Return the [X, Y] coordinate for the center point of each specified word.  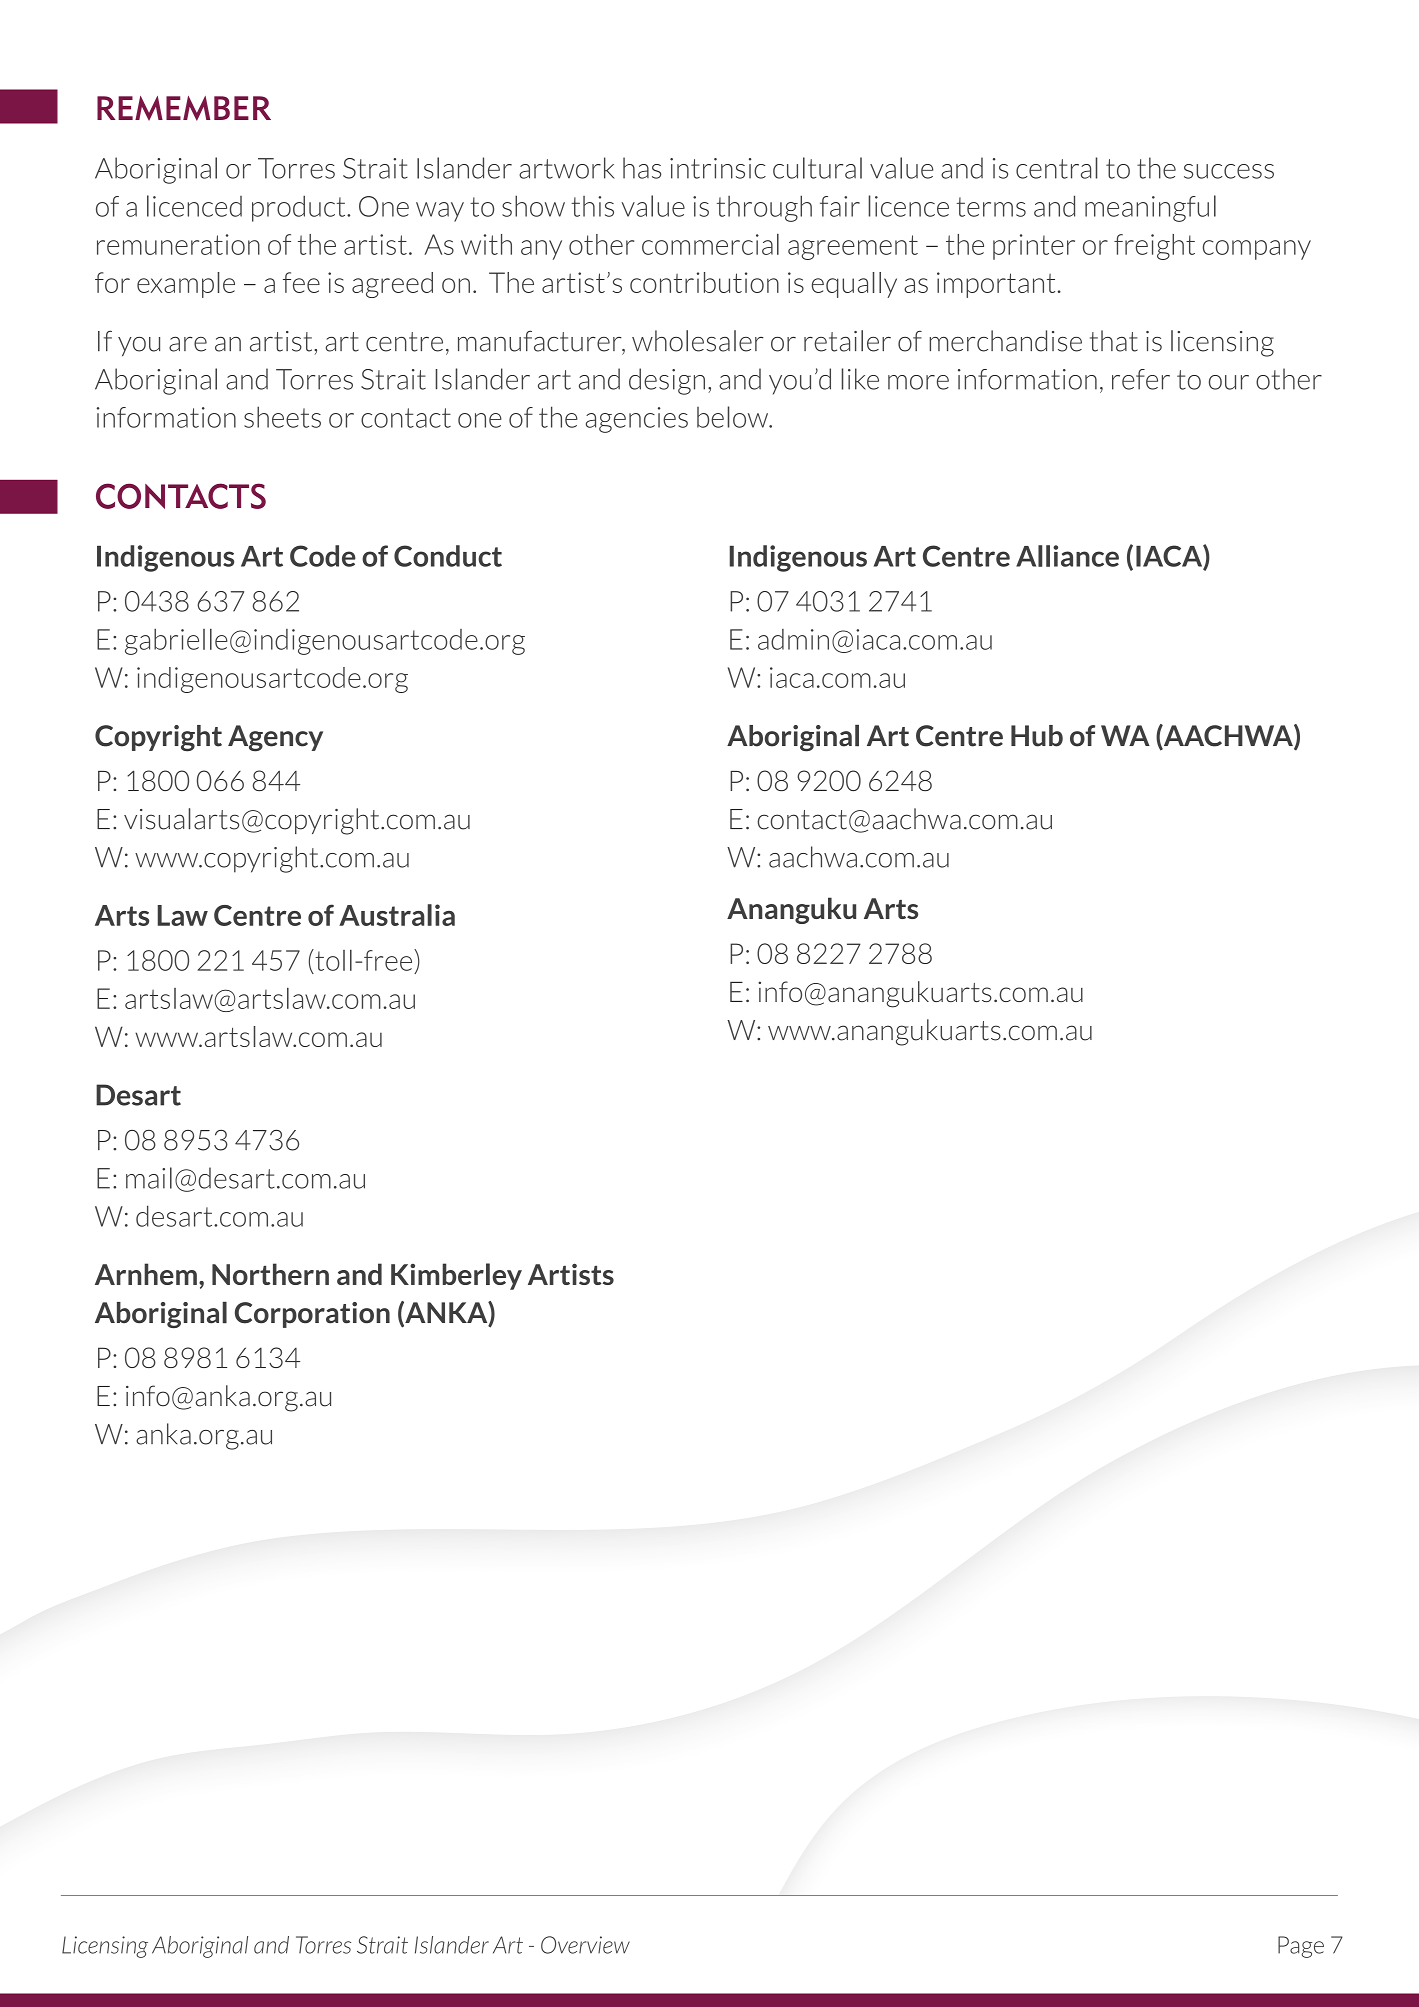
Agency [275, 738]
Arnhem [146, 1274]
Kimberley [456, 1276]
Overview [585, 1945]
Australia [397, 915]
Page [1301, 1947]
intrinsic [718, 168]
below [734, 417]
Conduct [448, 556]
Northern [270, 1274]
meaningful [1150, 208]
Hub [1037, 736]
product [300, 208]
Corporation [312, 1315]
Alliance [1067, 556]
